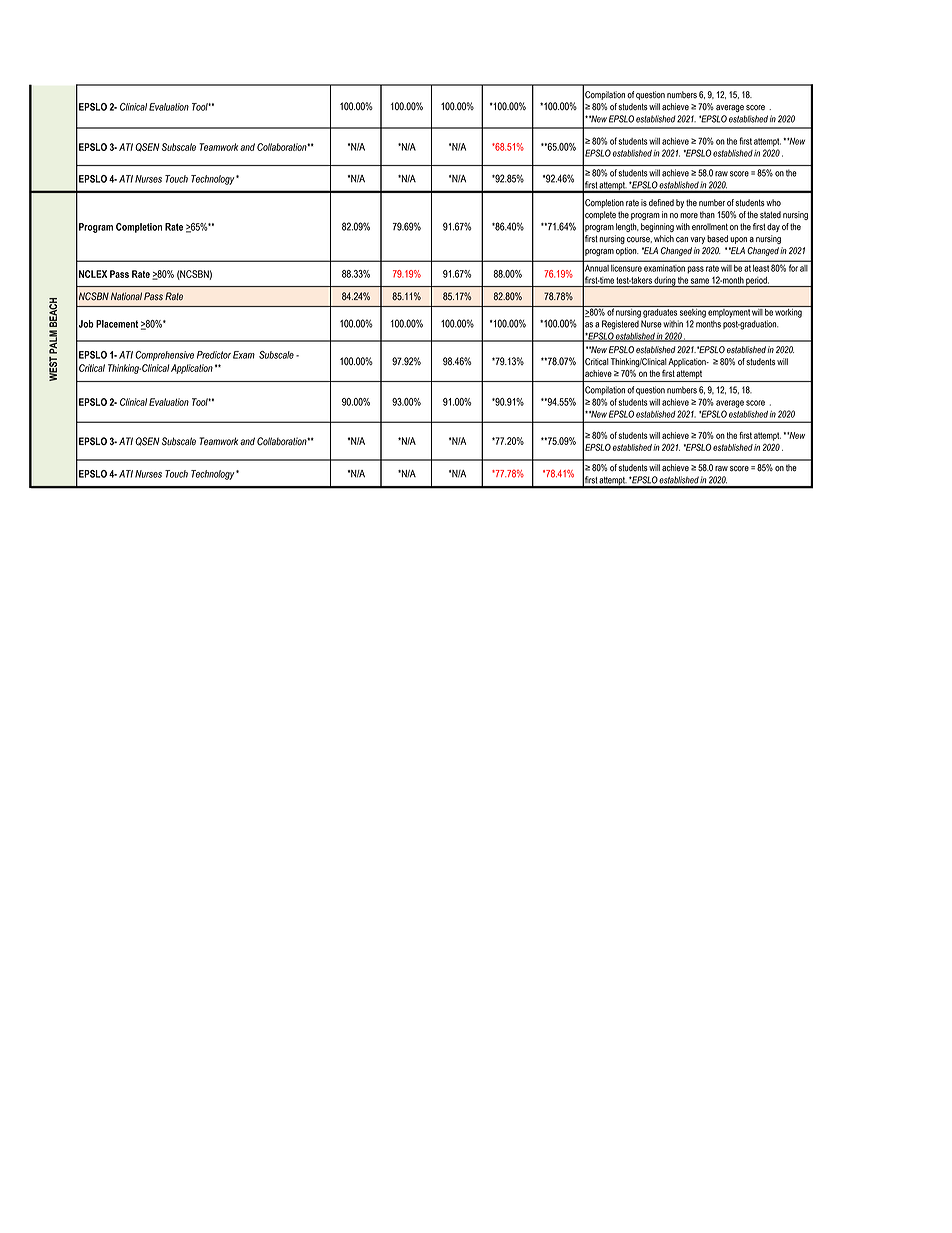 The width and height of the screenshot is (952, 1233). What do you see at coordinates (661, 203) in the screenshot?
I see `defined` at bounding box center [661, 203].
